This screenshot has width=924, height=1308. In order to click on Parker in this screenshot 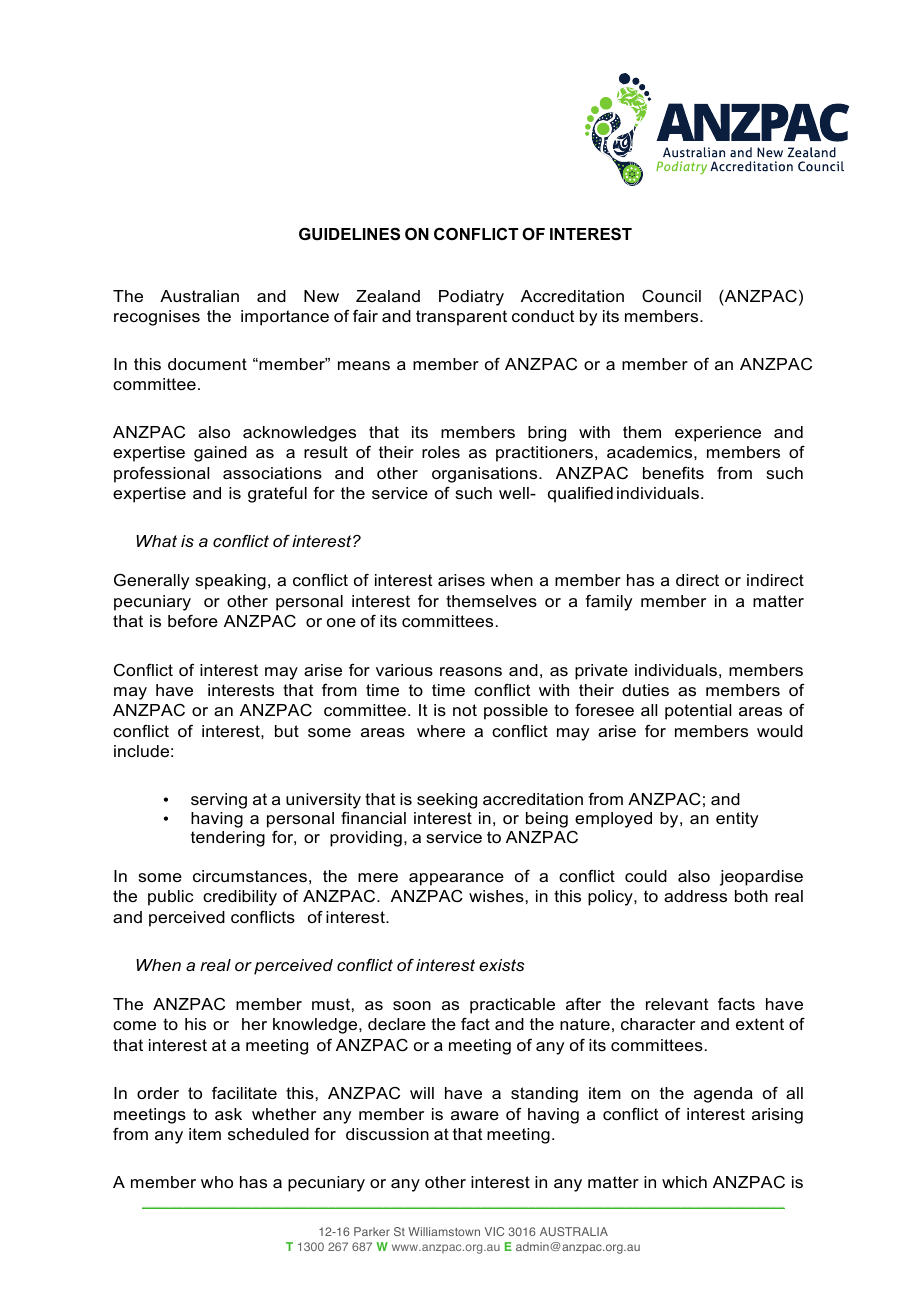, I will do `click(372, 1231)`.
